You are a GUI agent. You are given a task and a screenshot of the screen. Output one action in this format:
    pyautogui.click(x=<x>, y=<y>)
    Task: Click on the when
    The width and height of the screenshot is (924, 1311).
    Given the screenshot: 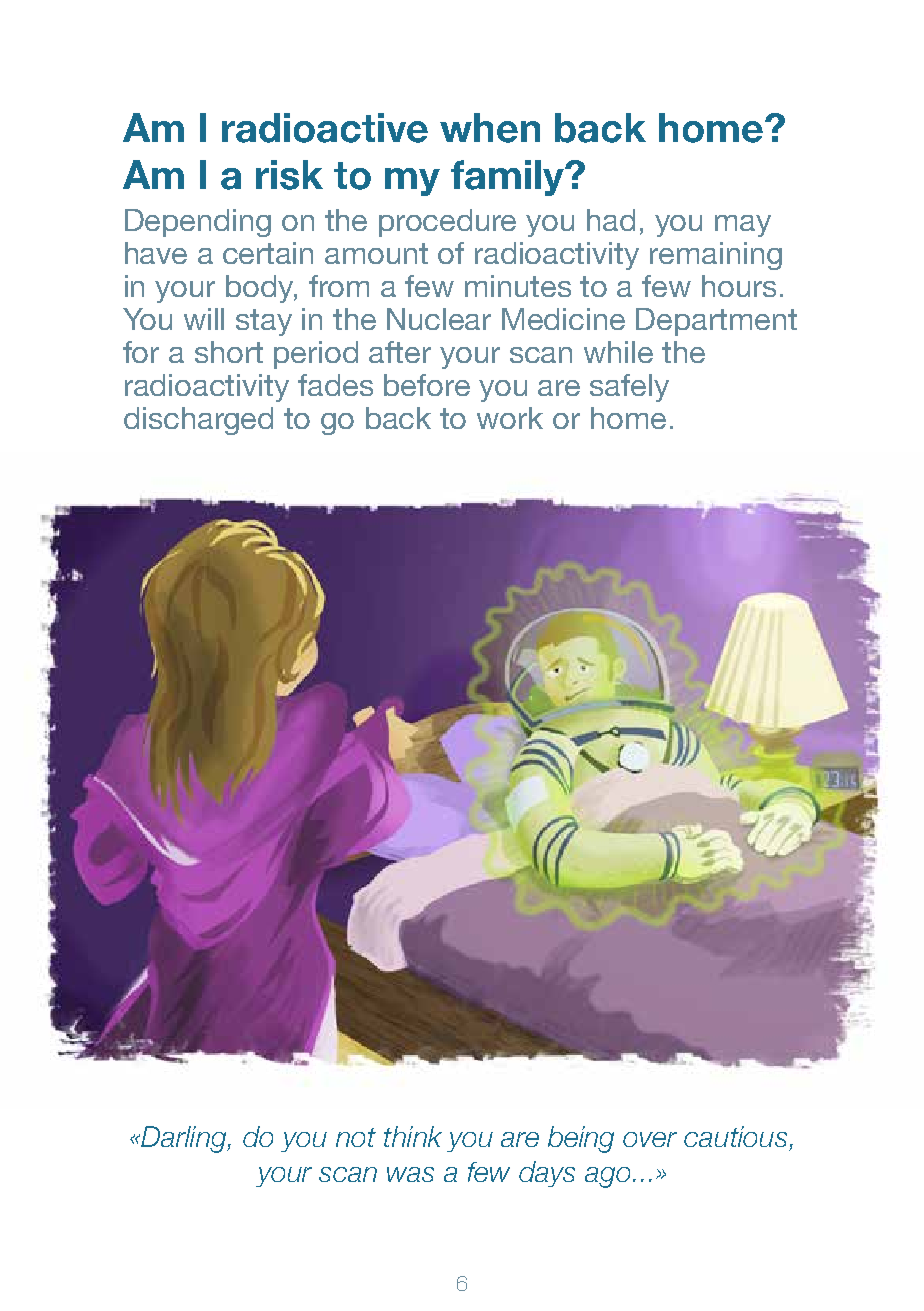 What is the action you would take?
    pyautogui.click(x=490, y=128)
